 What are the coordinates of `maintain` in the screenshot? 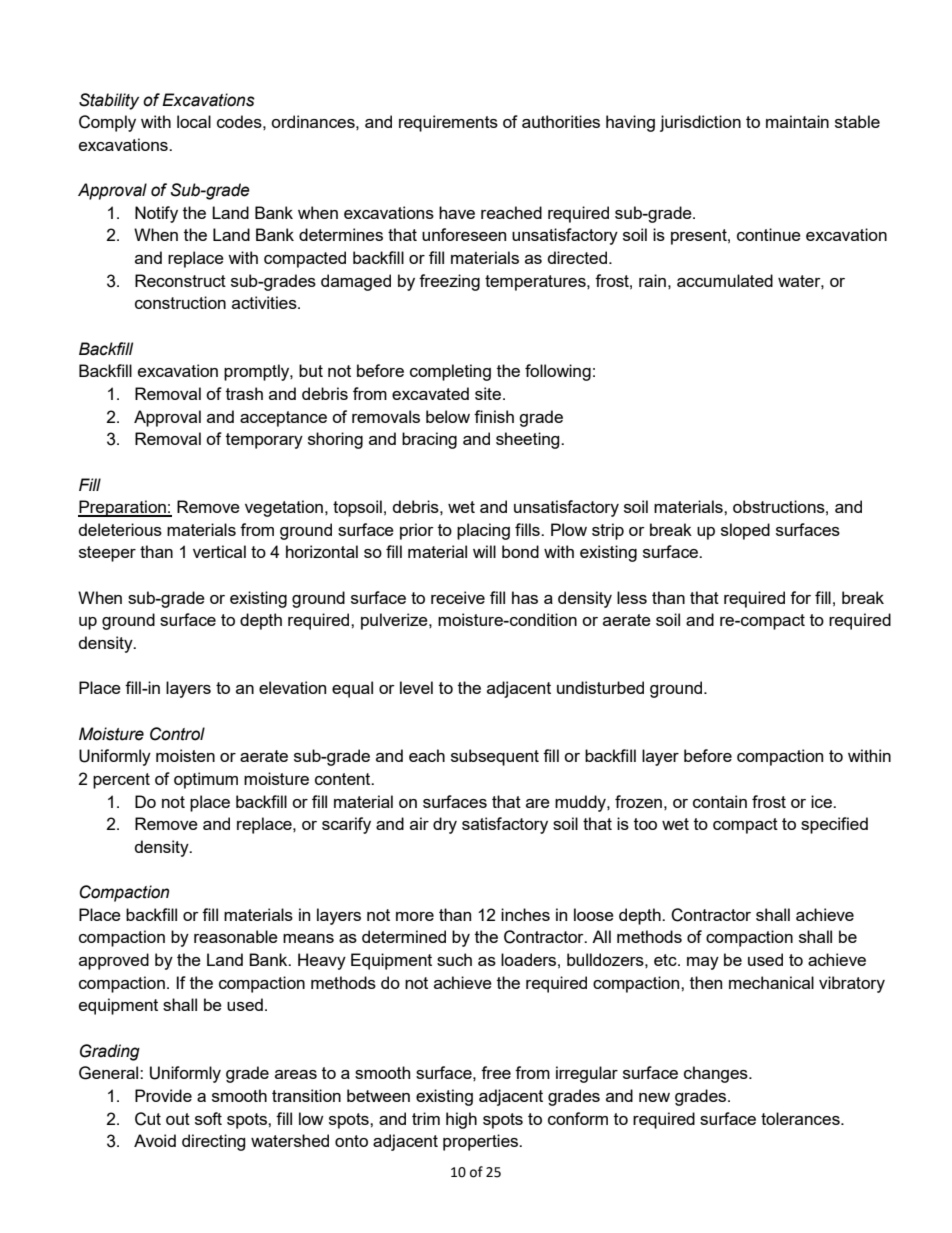 It's located at (797, 121).
